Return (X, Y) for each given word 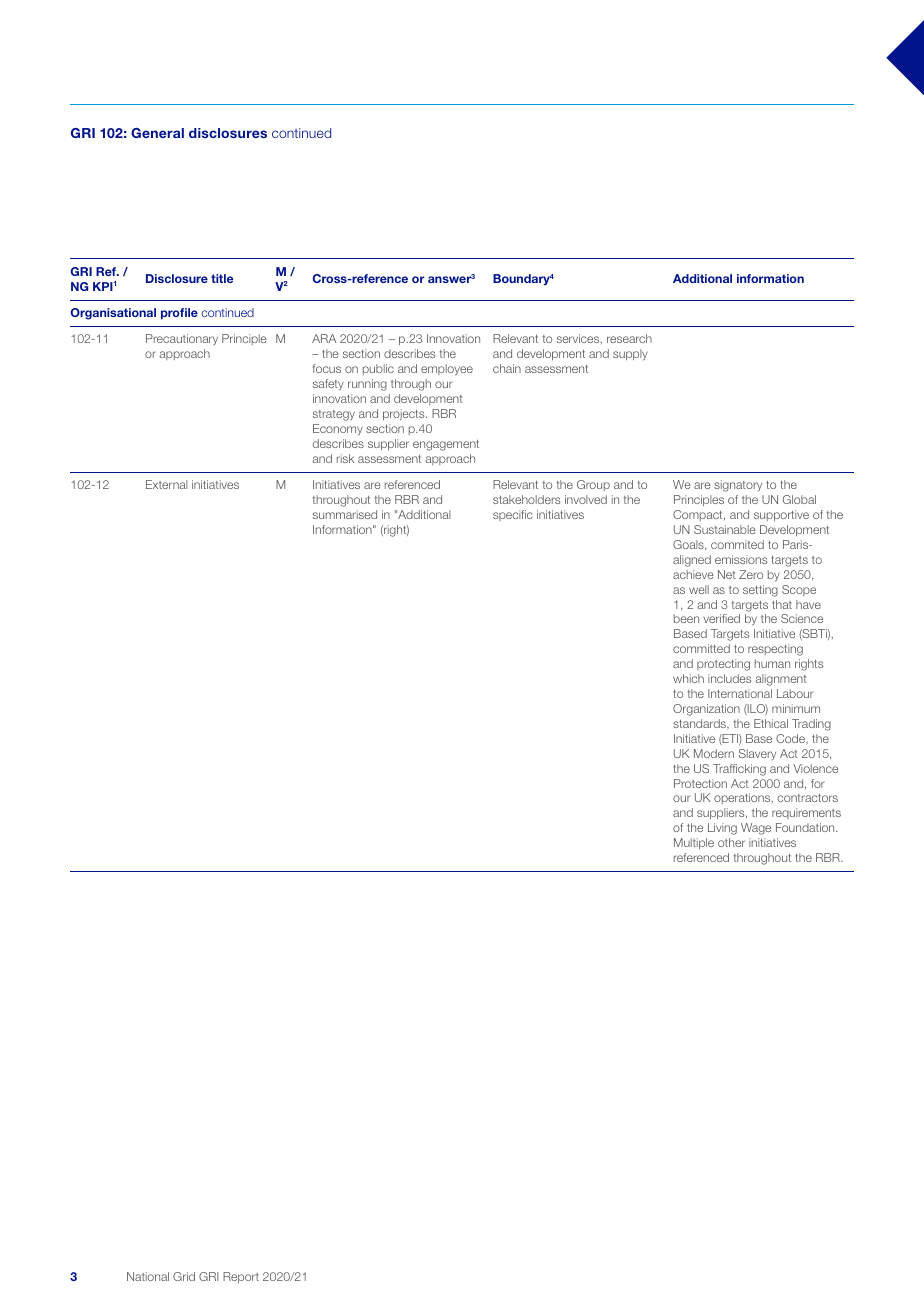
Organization (706, 710)
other (731, 842)
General (157, 133)
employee (447, 370)
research (629, 338)
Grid (184, 1276)
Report (241, 1277)
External (166, 484)
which (688, 678)
